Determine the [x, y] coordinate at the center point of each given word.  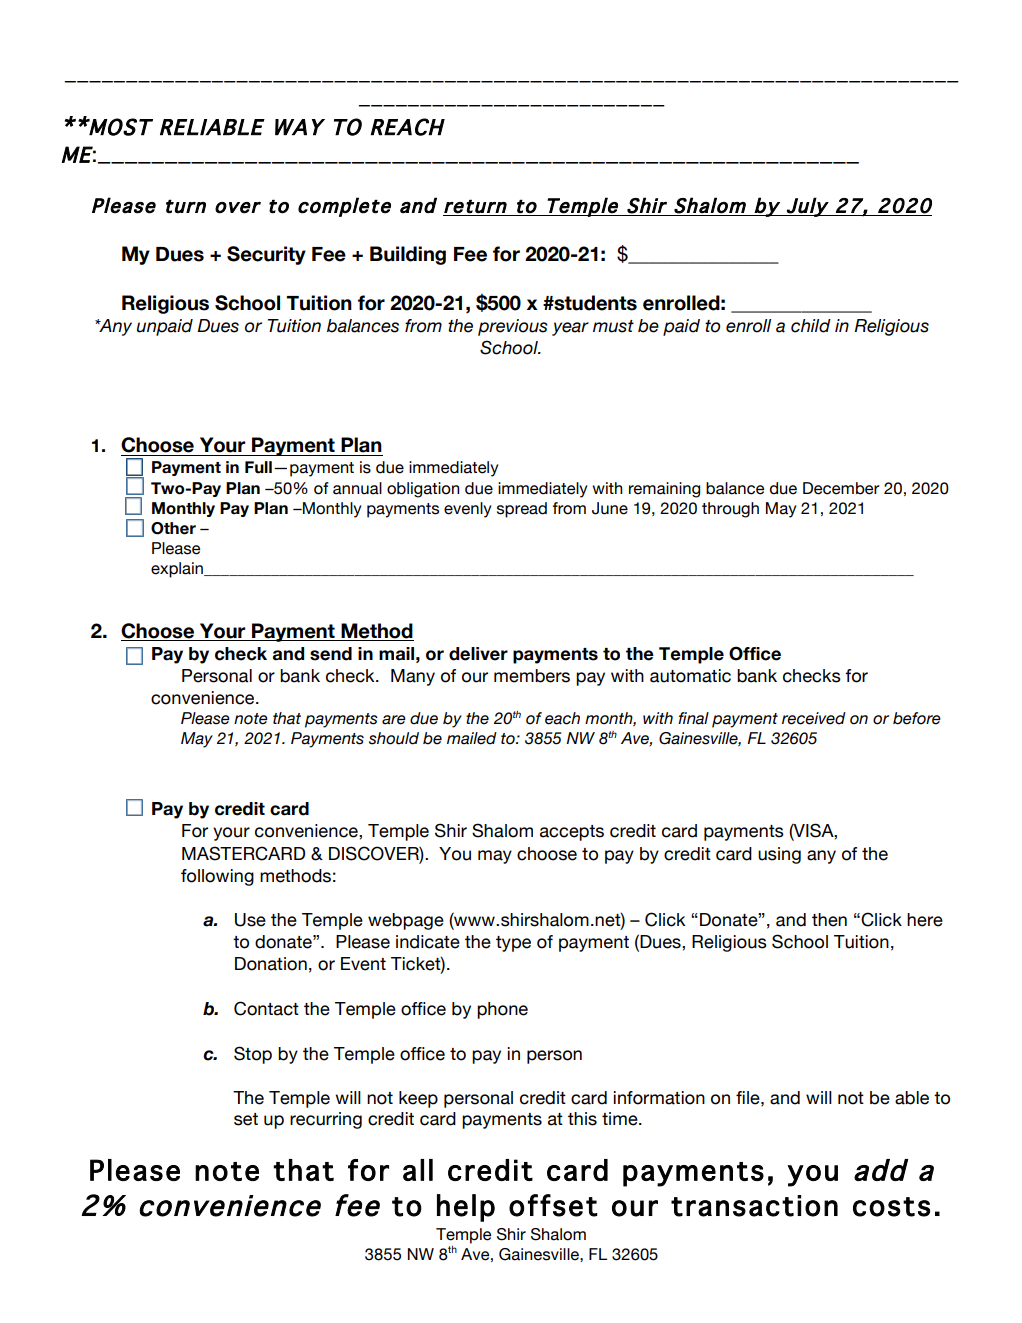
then [829, 920]
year [570, 329]
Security [266, 255]
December [841, 488]
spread [522, 510]
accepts [572, 833]
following [217, 877]
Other [173, 528]
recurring [326, 1120]
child [811, 326]
